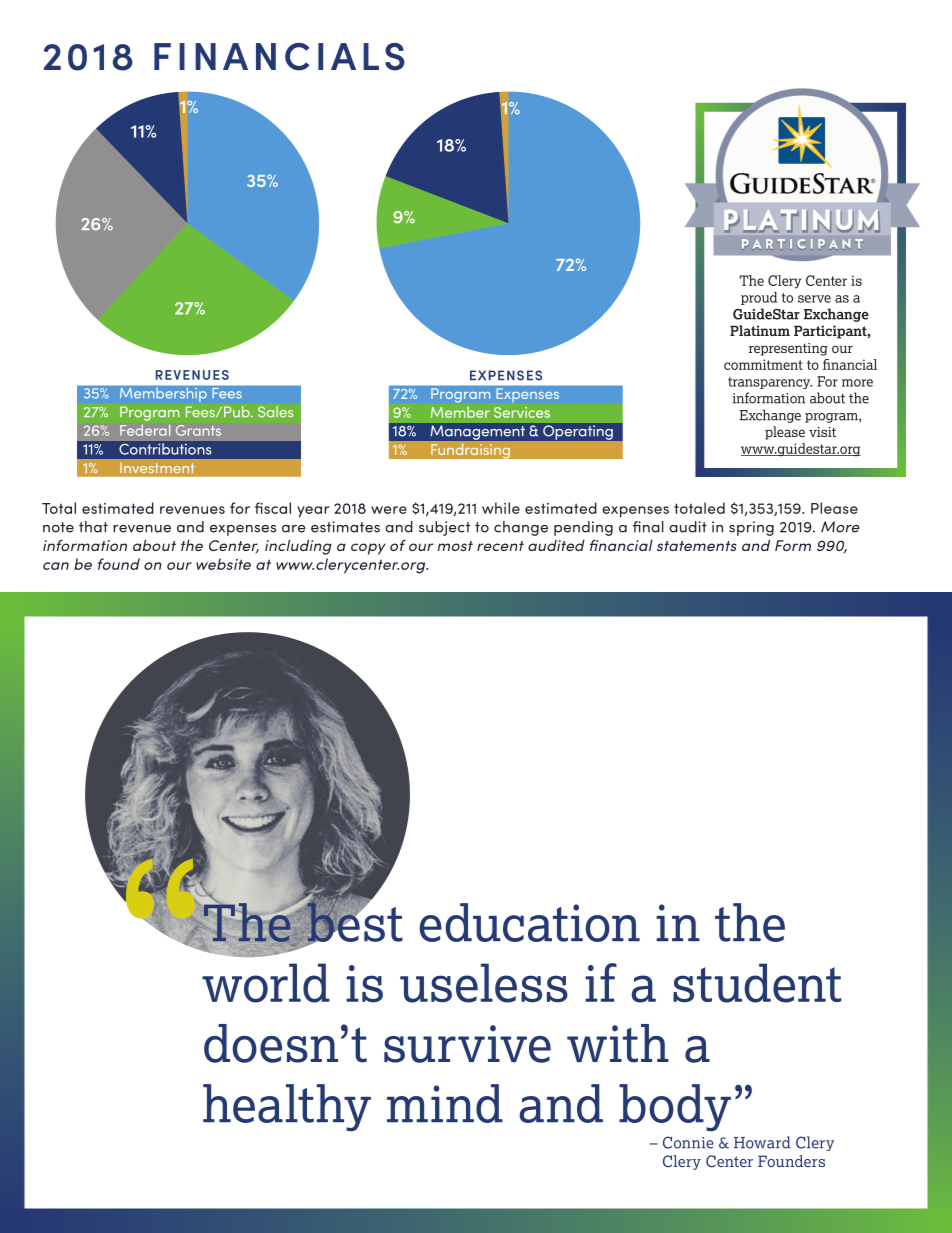  I want to click on Federal, so click(145, 430).
